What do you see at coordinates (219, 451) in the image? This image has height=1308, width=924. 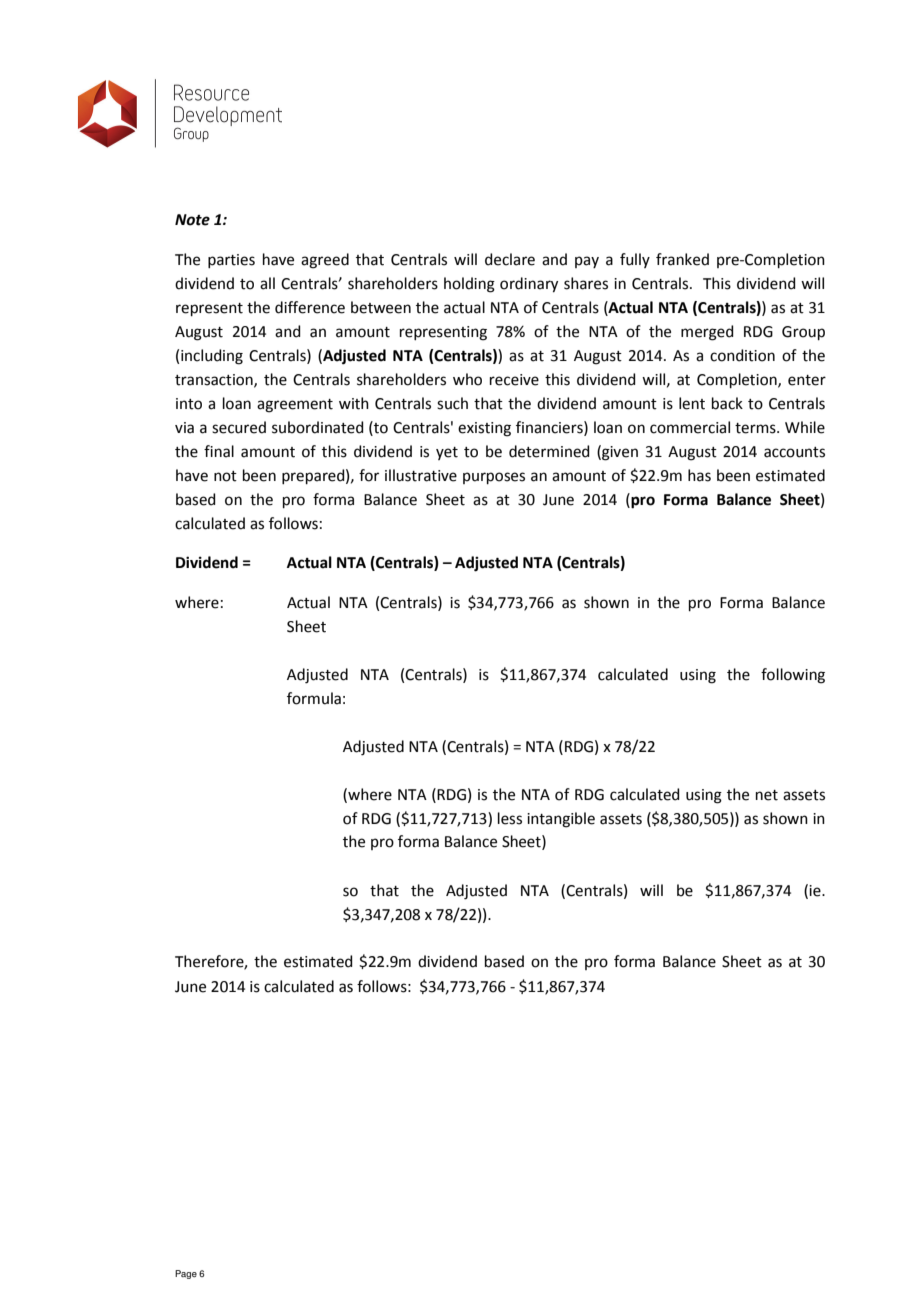 I see `final` at bounding box center [219, 451].
